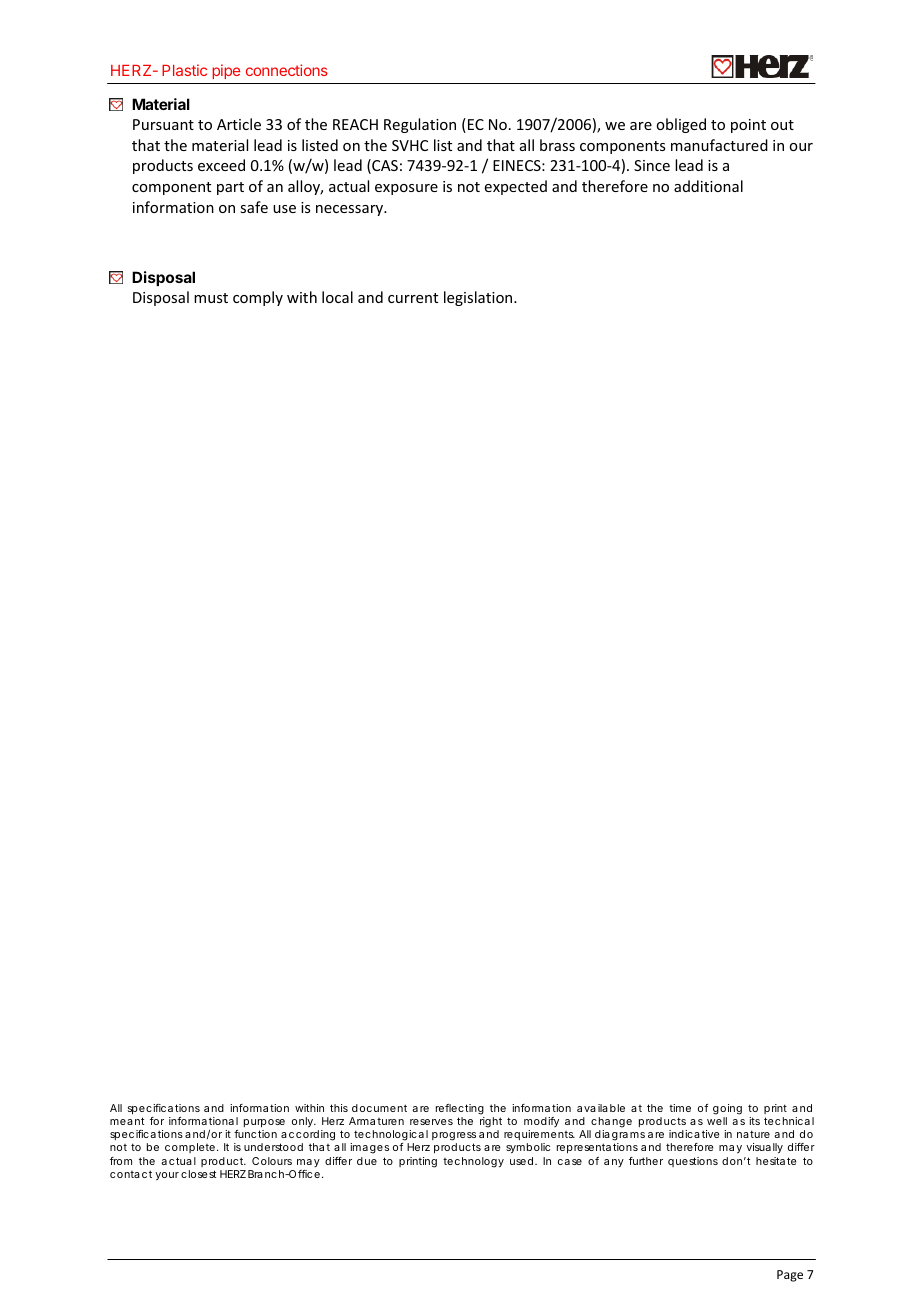 Image resolution: width=924 pixels, height=1308 pixels. Describe the element at coordinates (479, 298) in the screenshot. I see `legislation` at that location.
